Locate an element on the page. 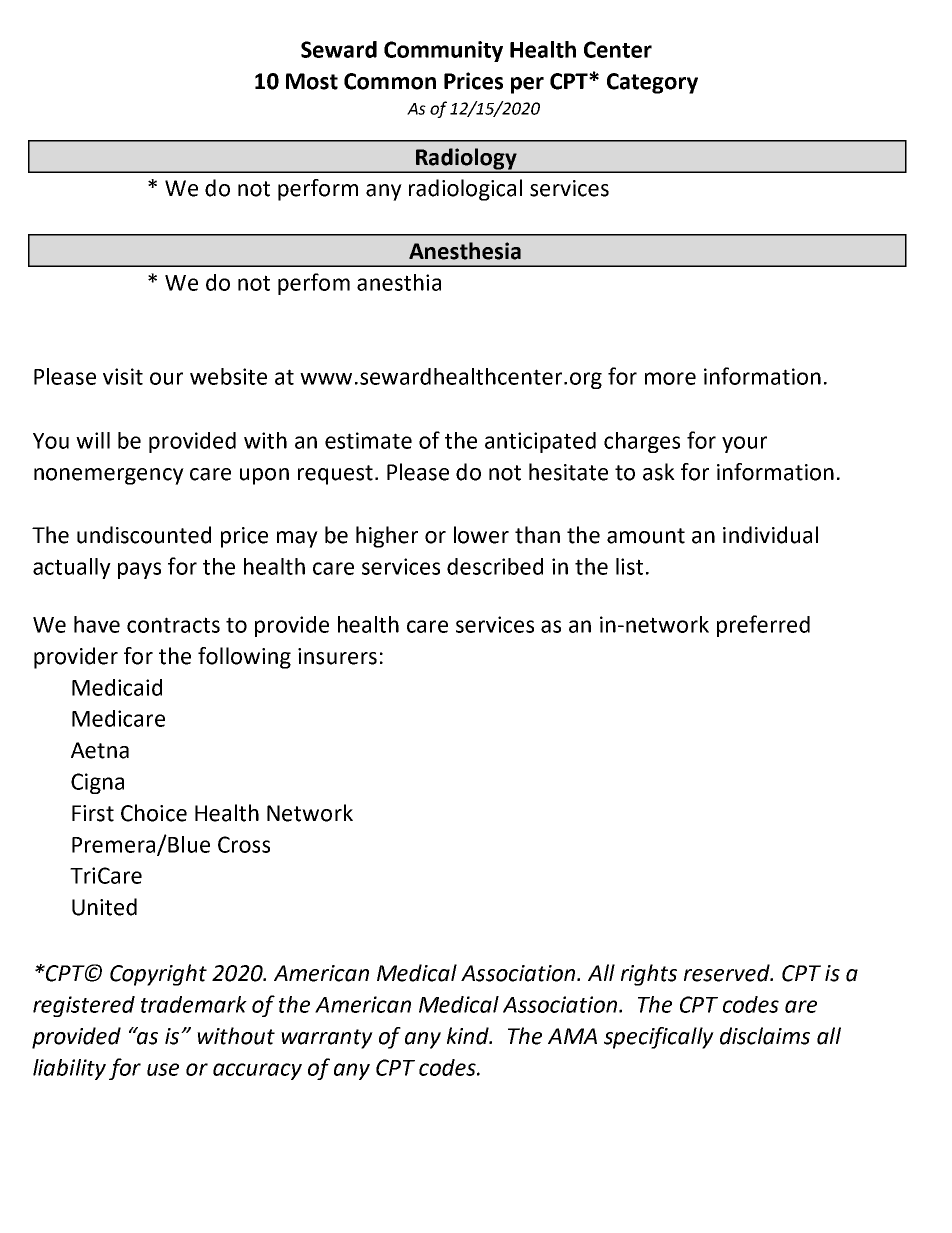 The height and width of the image is (1233, 952). Choice is located at coordinates (154, 813).
